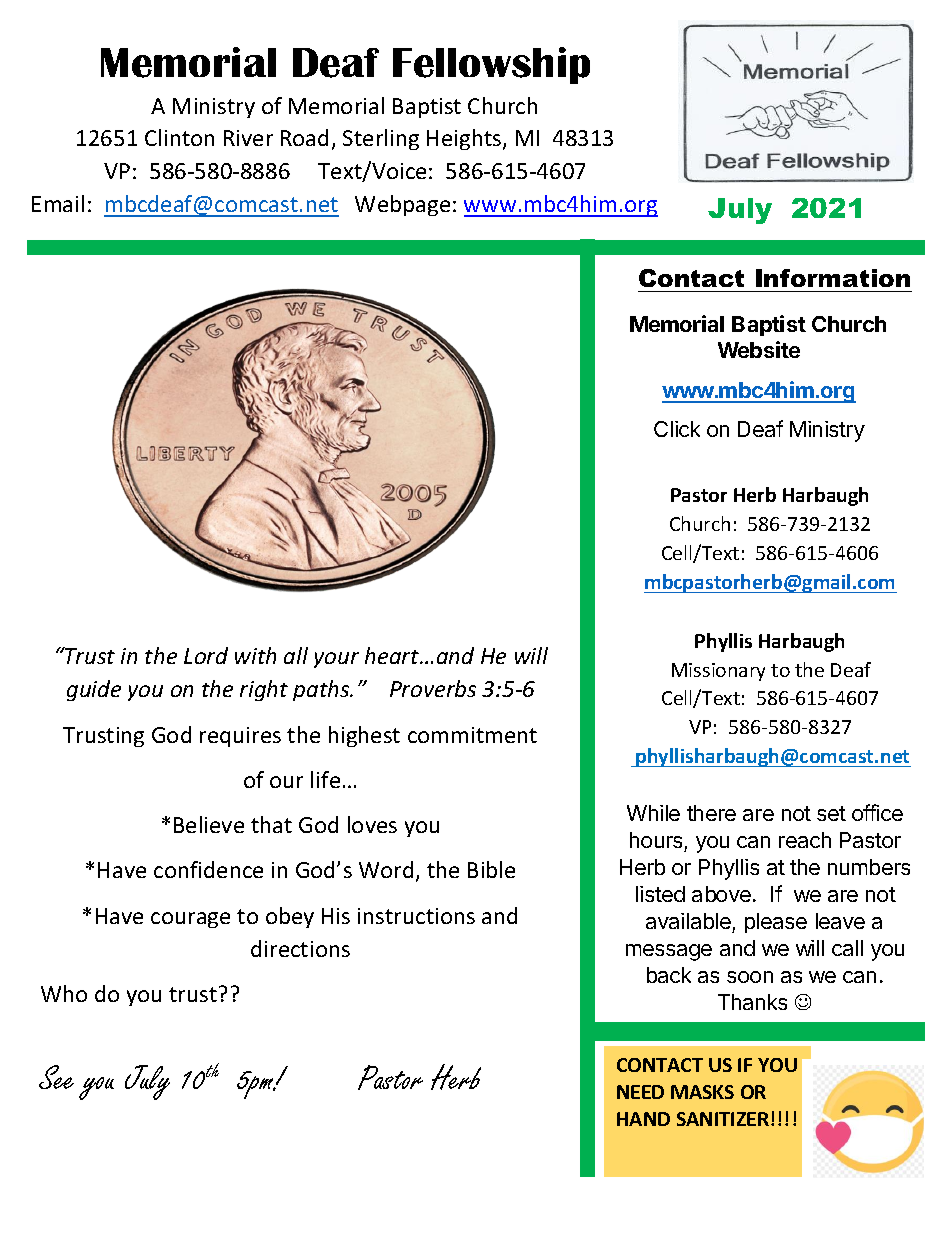 This page has width=952, height=1233. I want to click on Bible, so click(491, 869).
